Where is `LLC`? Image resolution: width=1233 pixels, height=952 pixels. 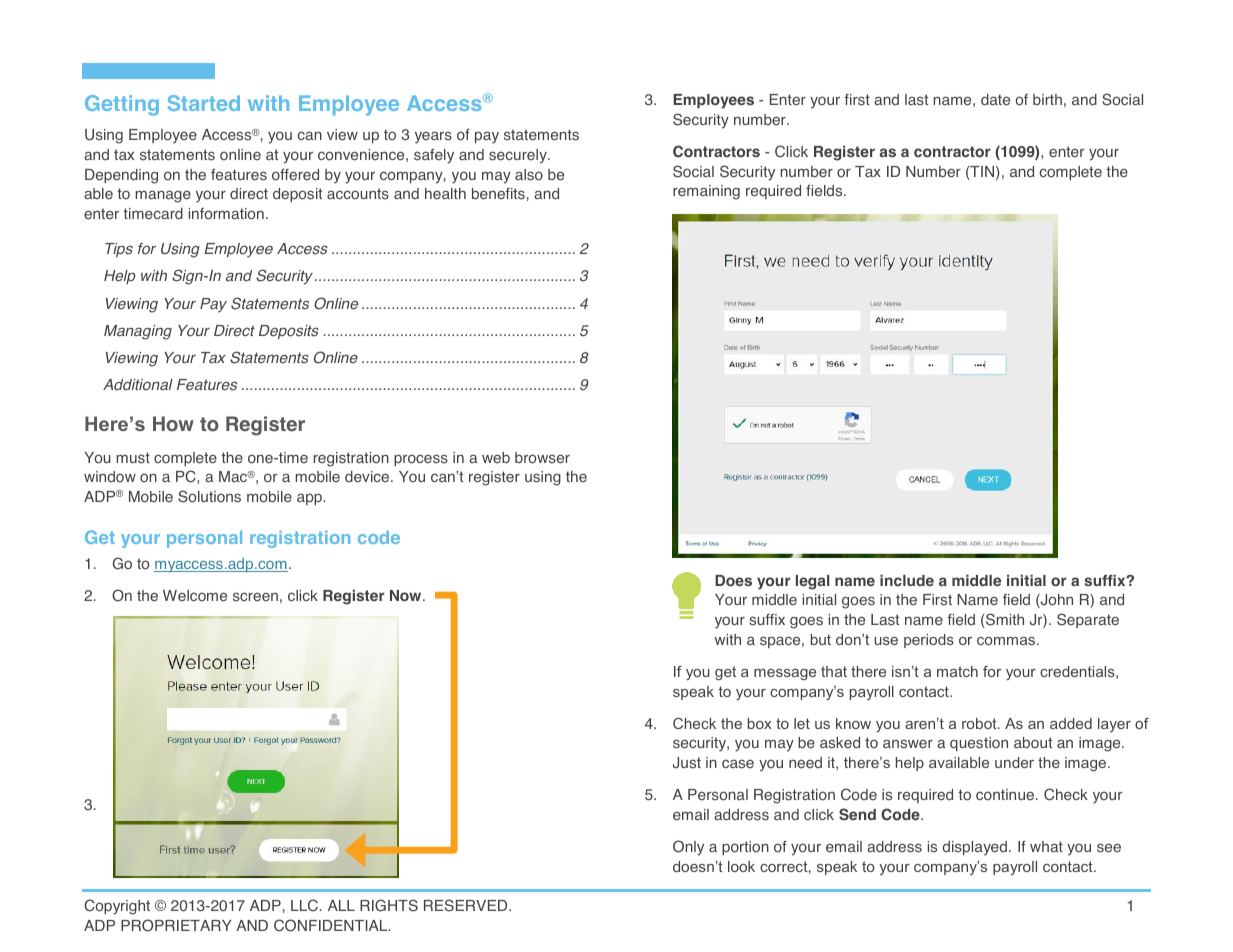 LLC is located at coordinates (304, 905).
